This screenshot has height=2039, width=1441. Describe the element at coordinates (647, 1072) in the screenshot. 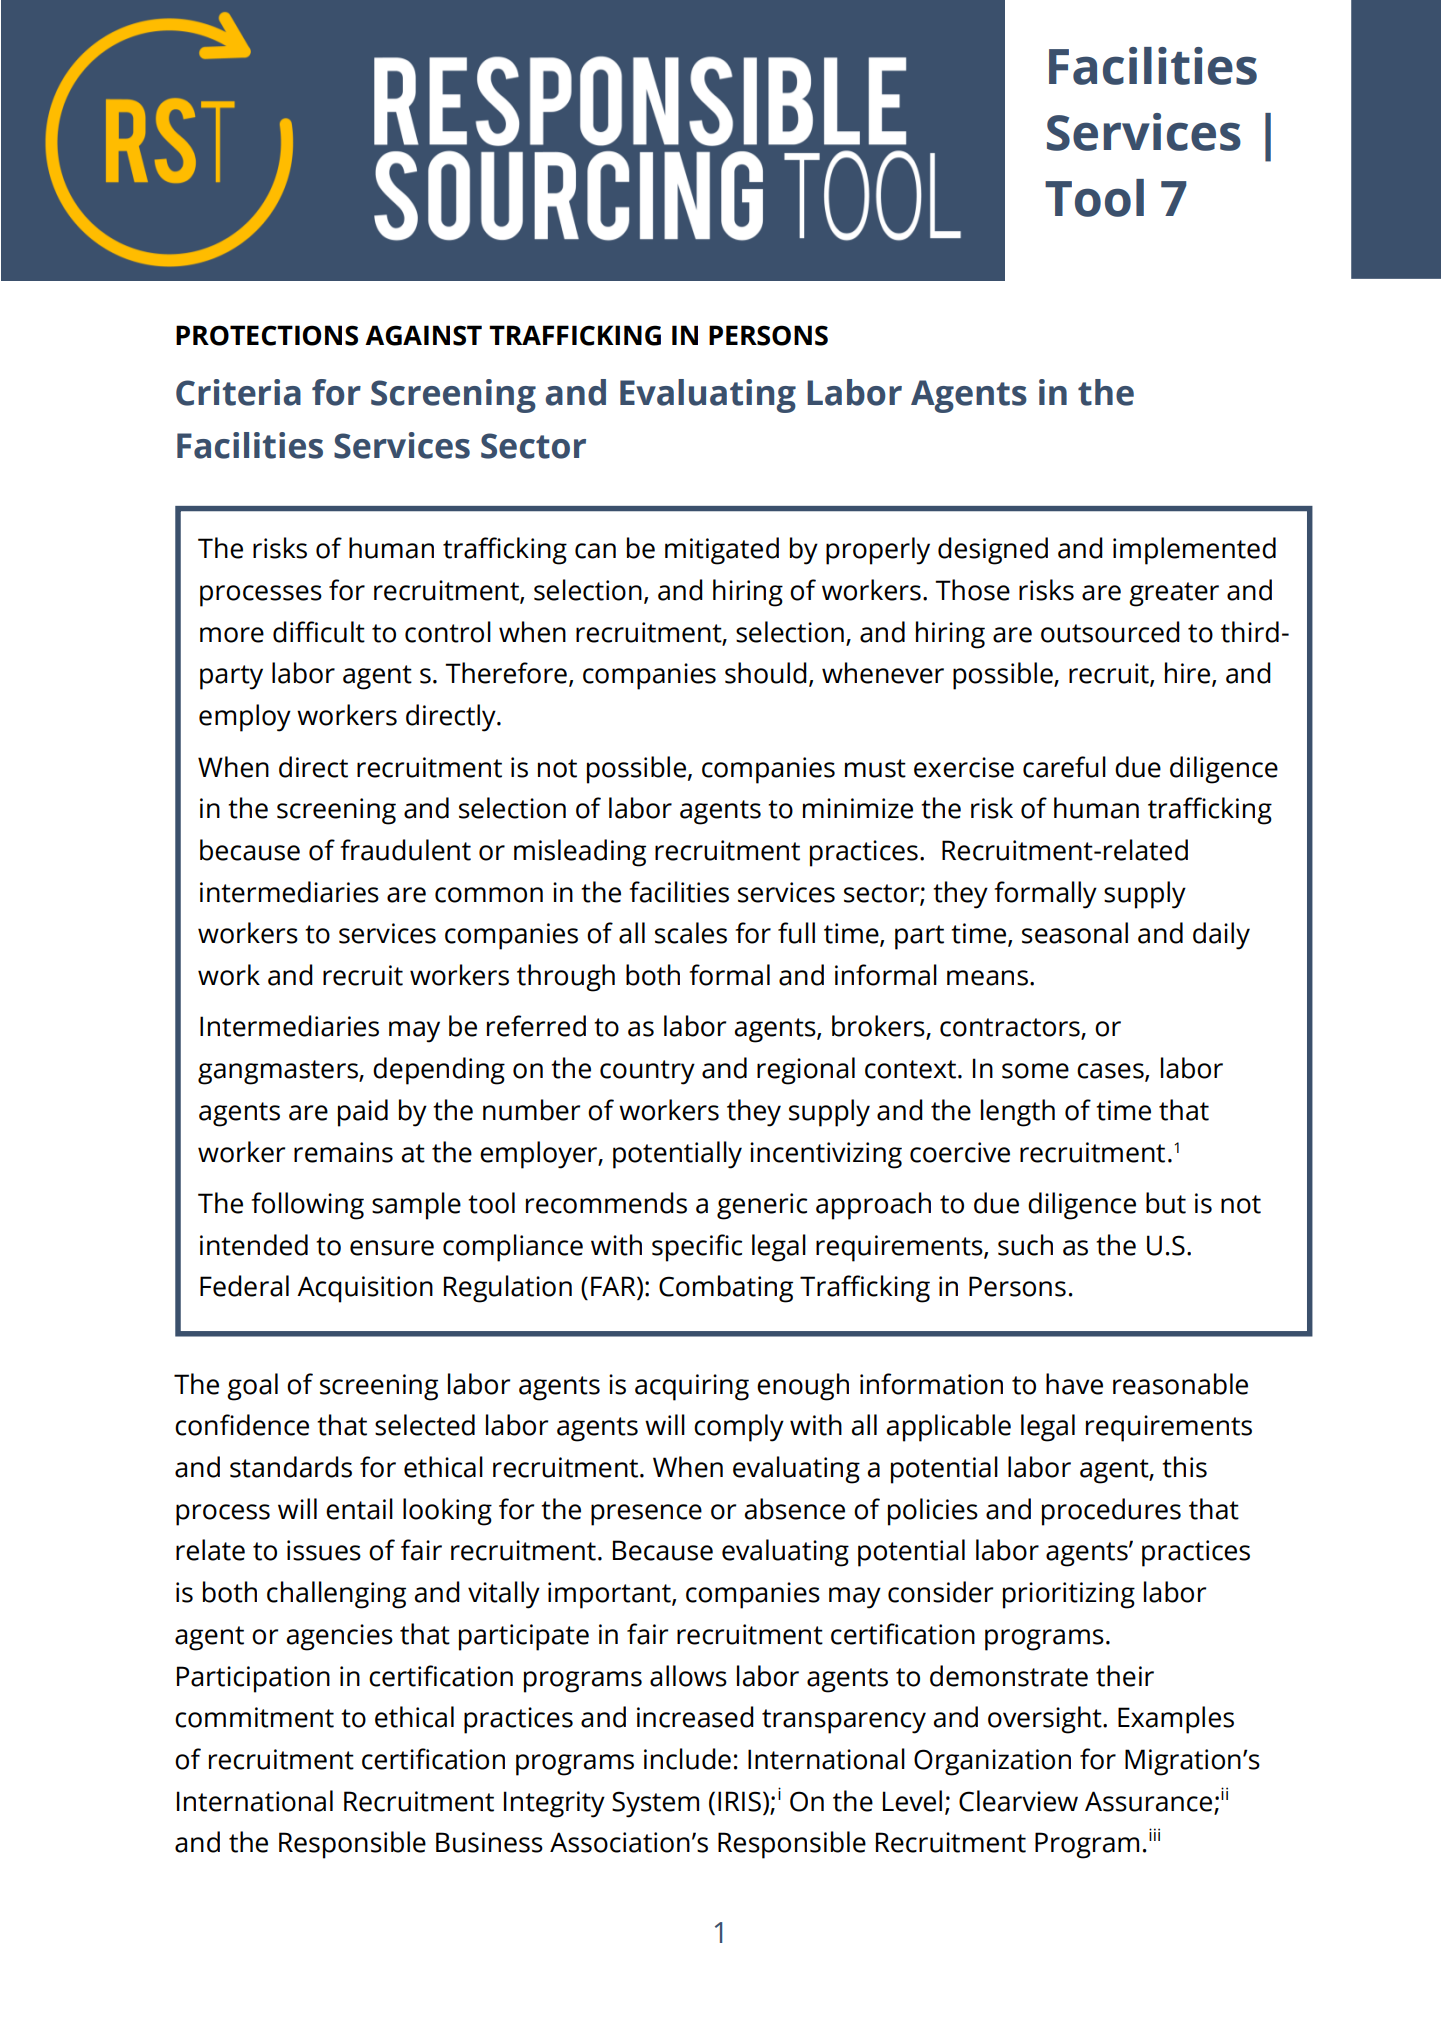

I see `country` at that location.
